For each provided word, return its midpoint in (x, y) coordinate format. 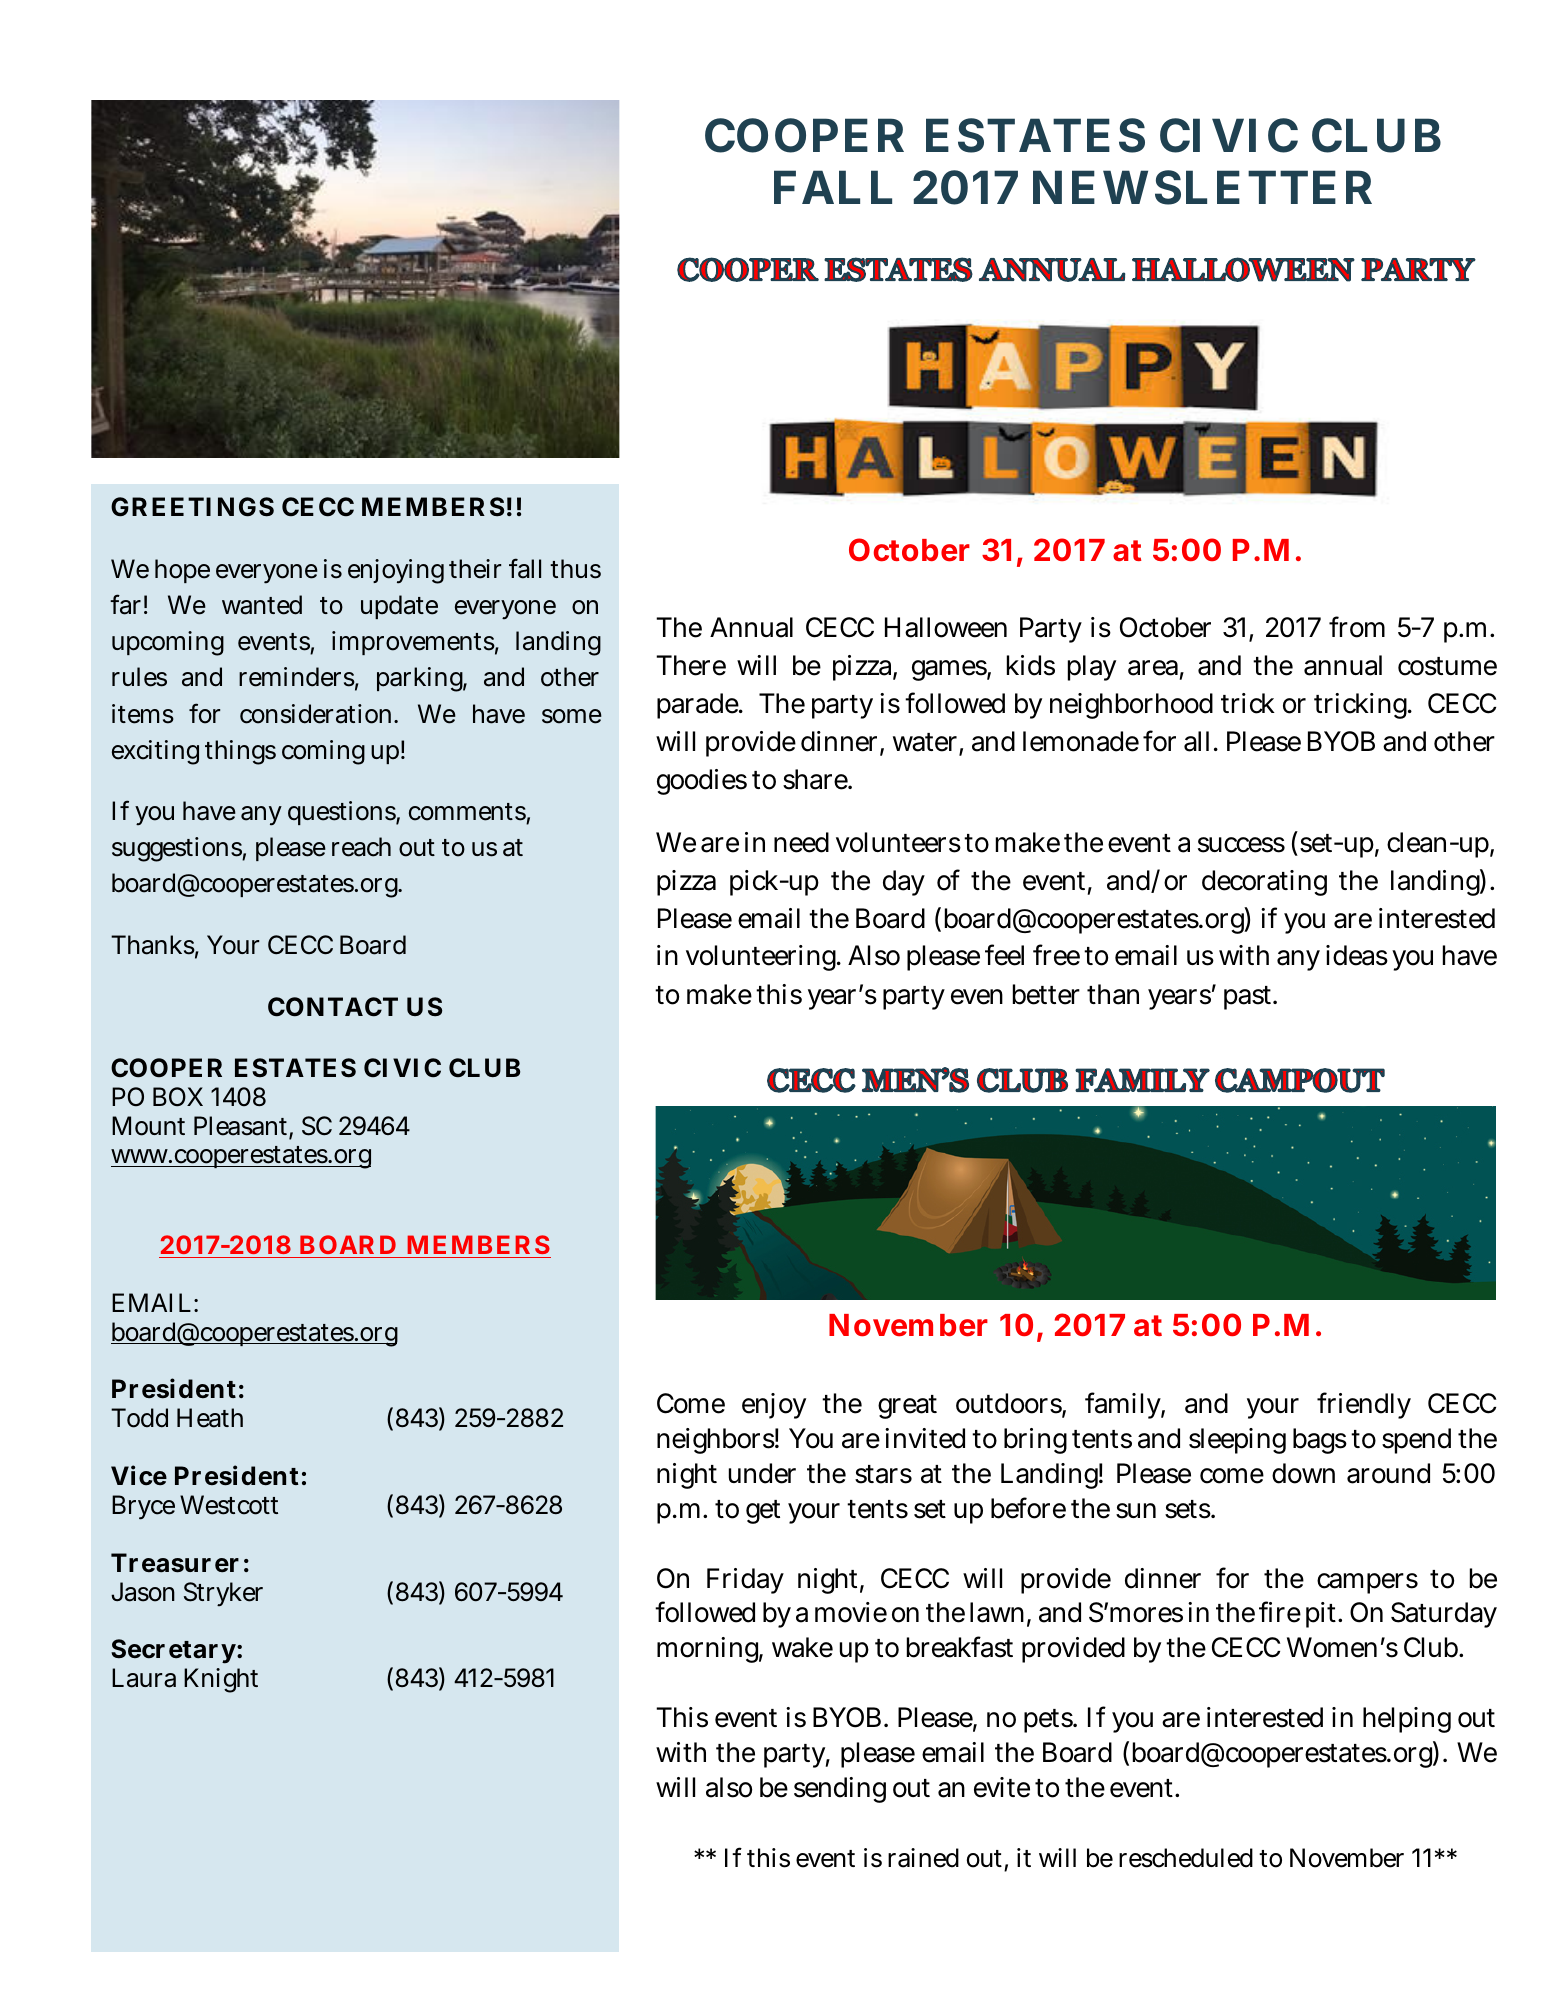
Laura (144, 1678)
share (817, 779)
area (1156, 669)
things (240, 752)
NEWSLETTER (1202, 187)
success (1241, 845)
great (907, 1407)
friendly (1364, 1405)
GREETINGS (192, 507)
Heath (210, 1418)
